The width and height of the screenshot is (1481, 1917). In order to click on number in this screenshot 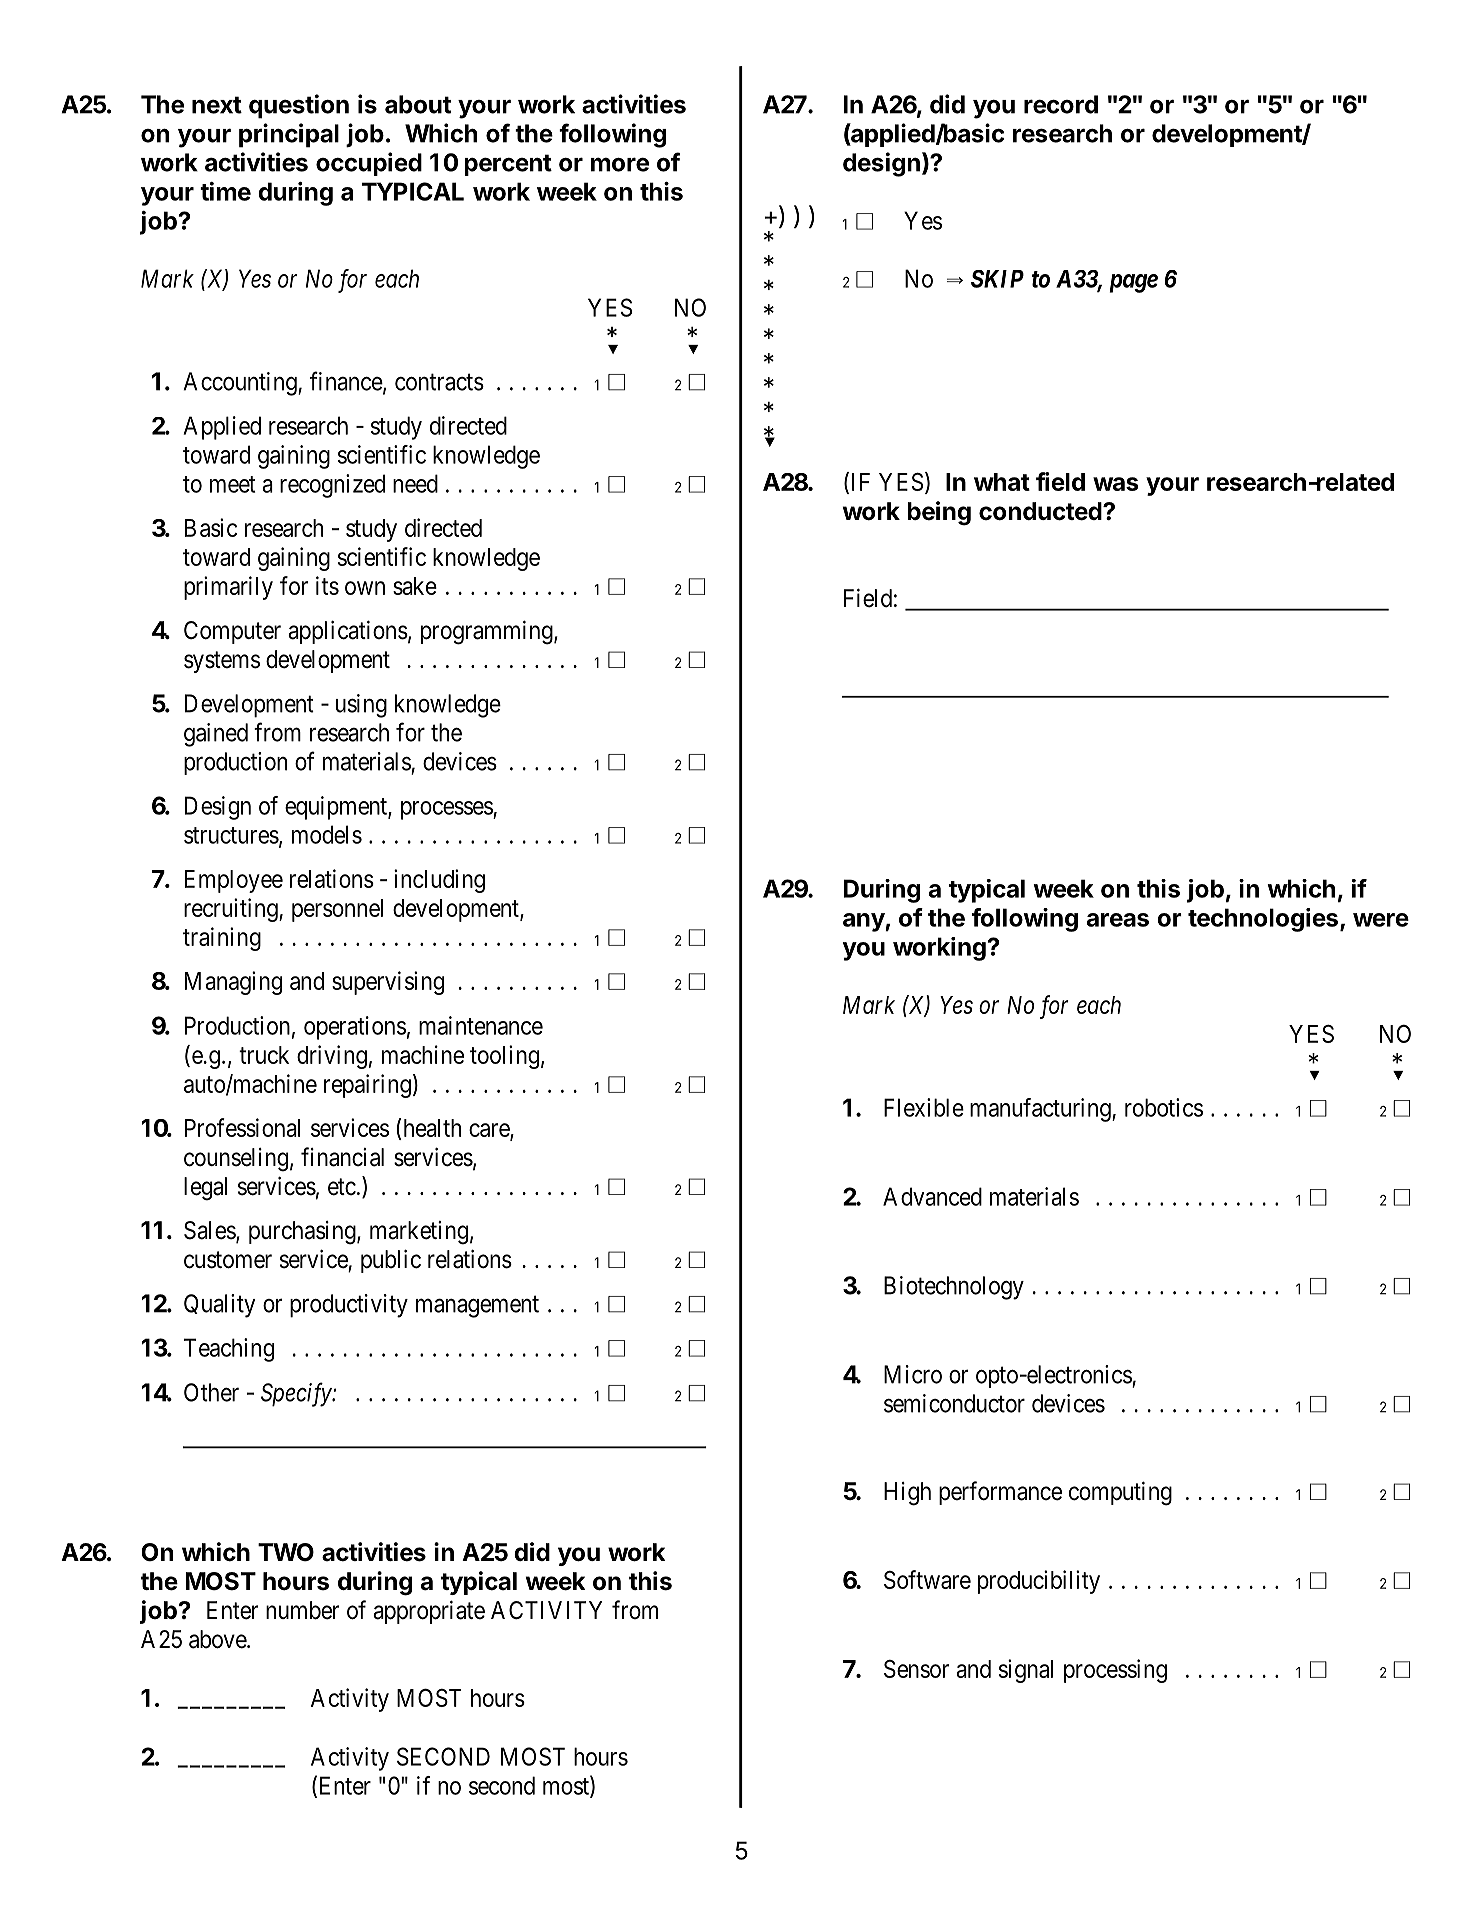, I will do `click(302, 1610)`.
